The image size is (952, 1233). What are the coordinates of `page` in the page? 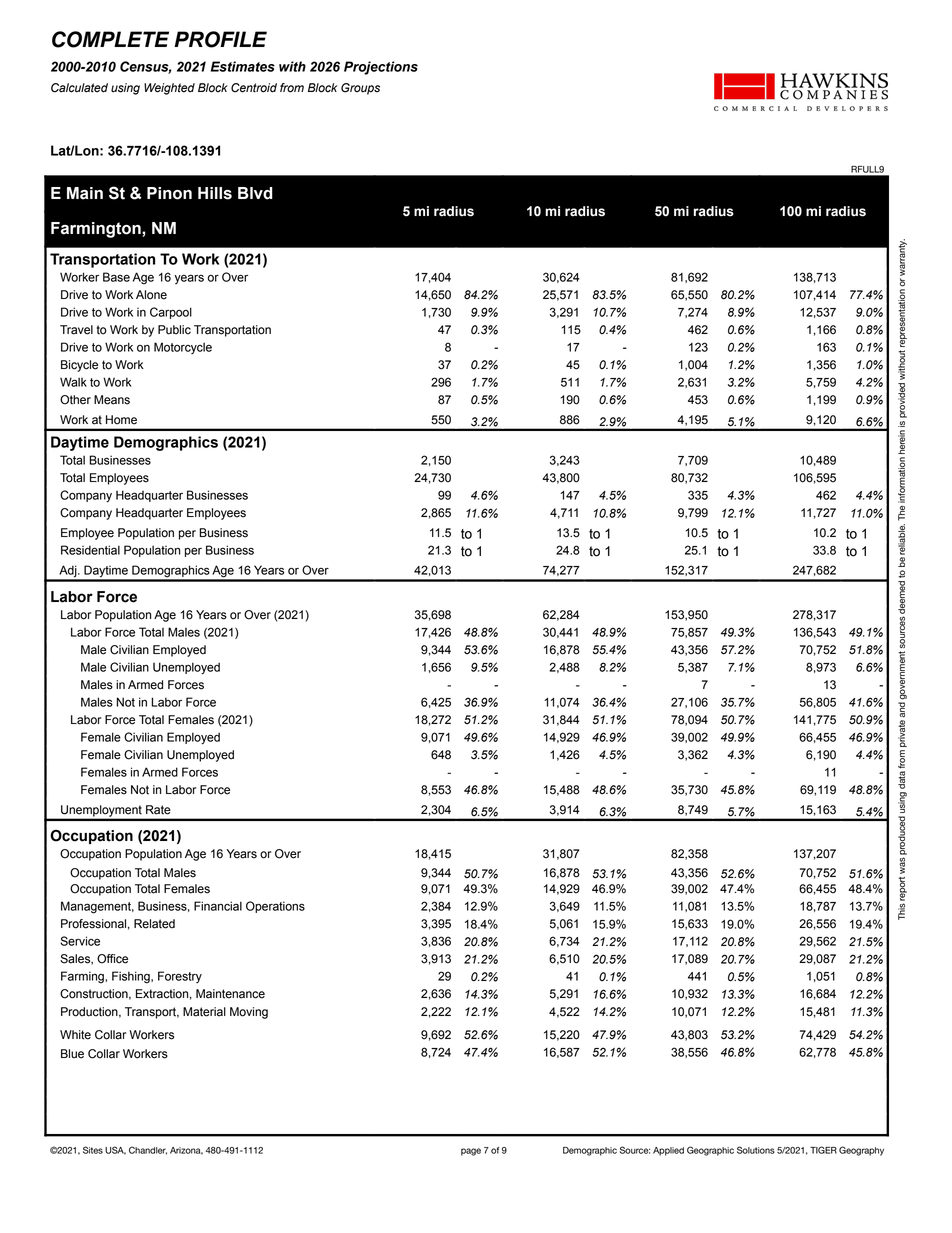 It's located at (471, 1152).
